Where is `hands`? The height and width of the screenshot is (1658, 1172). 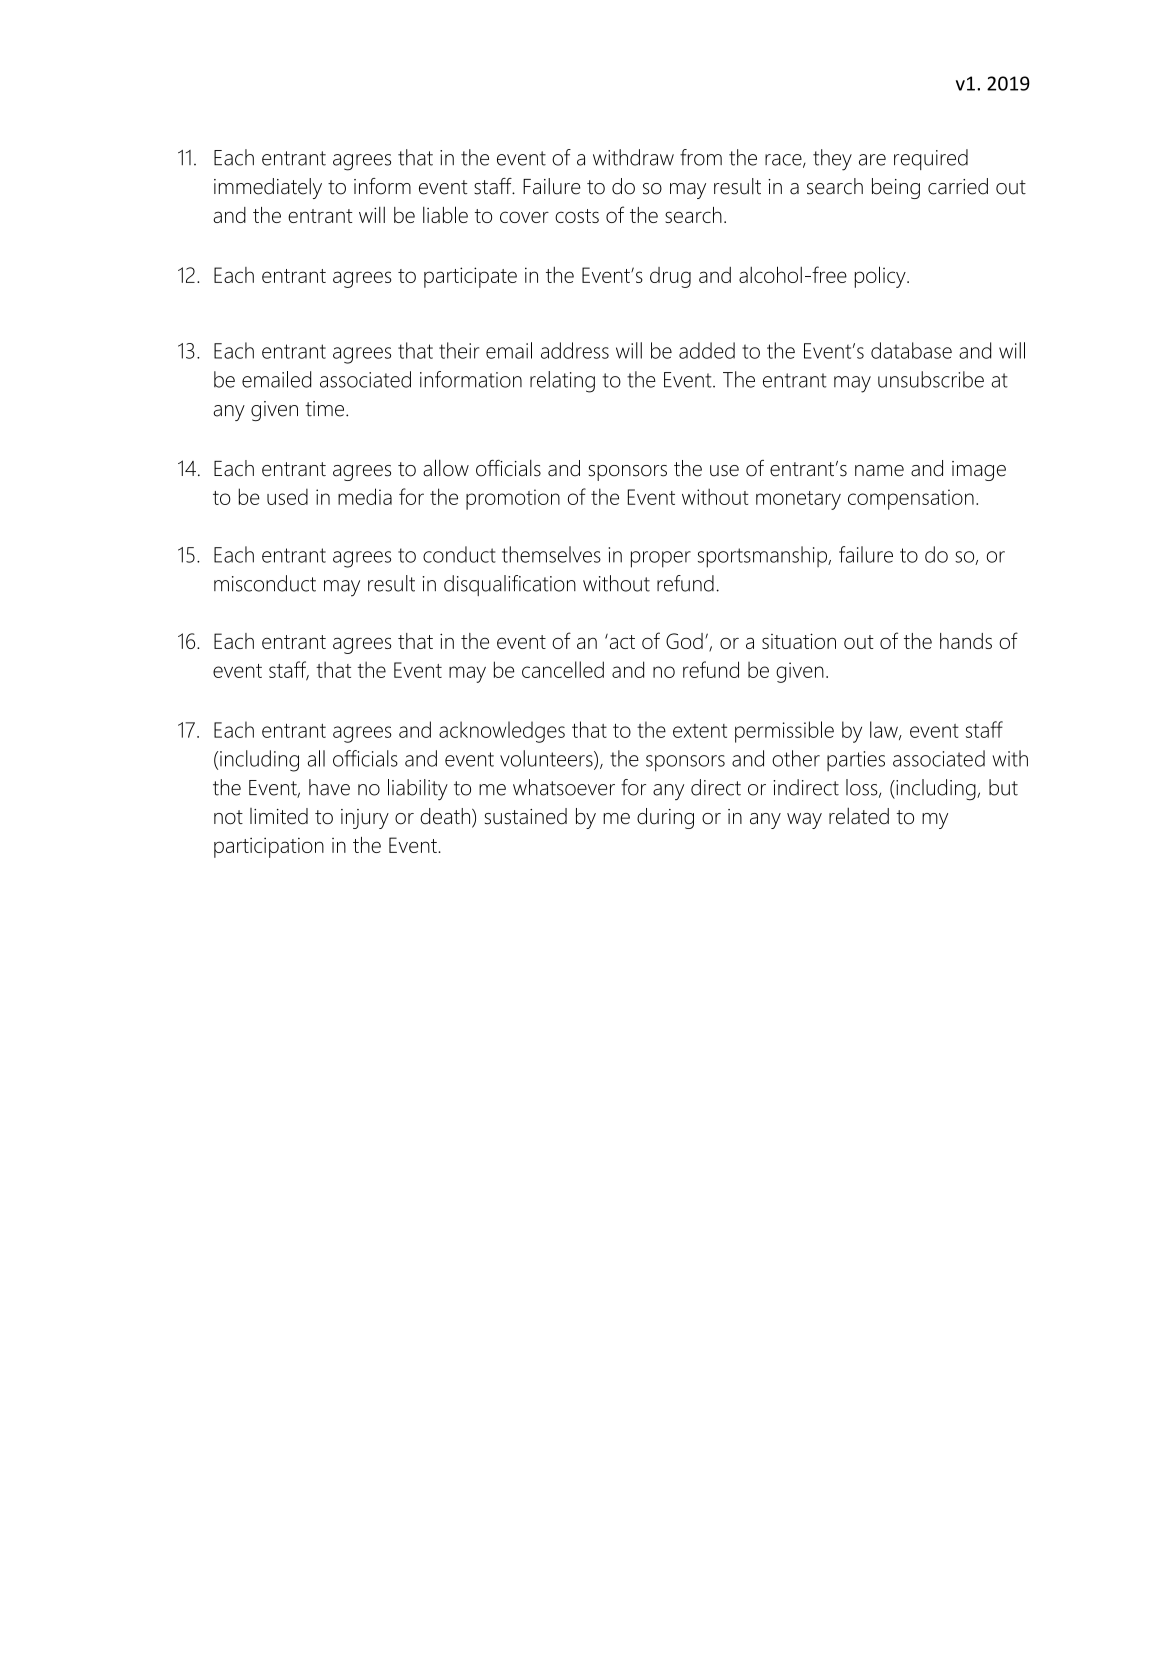 hands is located at coordinates (966, 641).
